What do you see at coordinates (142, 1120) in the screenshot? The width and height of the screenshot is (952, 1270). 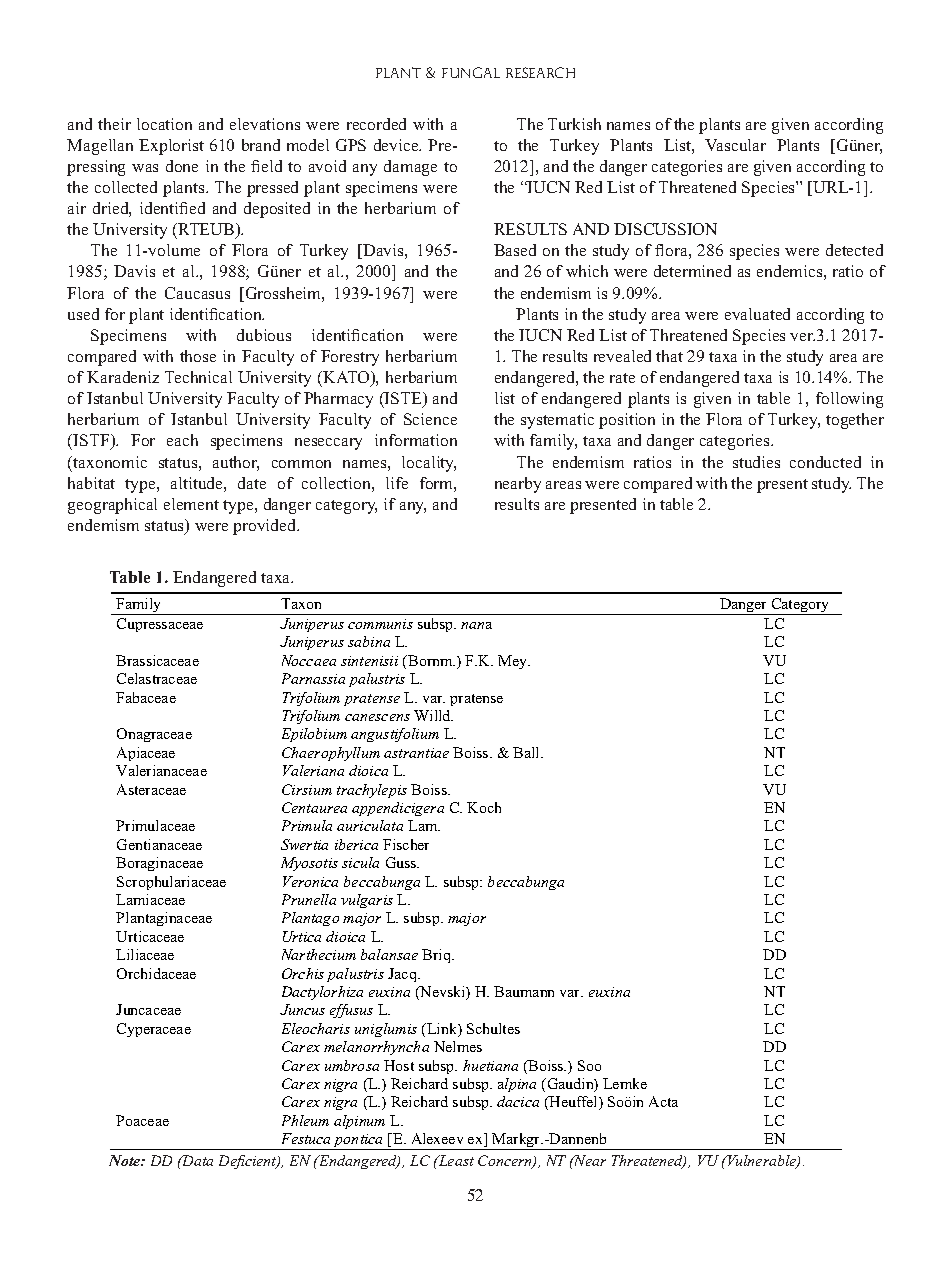 I see `Poaceae` at bounding box center [142, 1120].
